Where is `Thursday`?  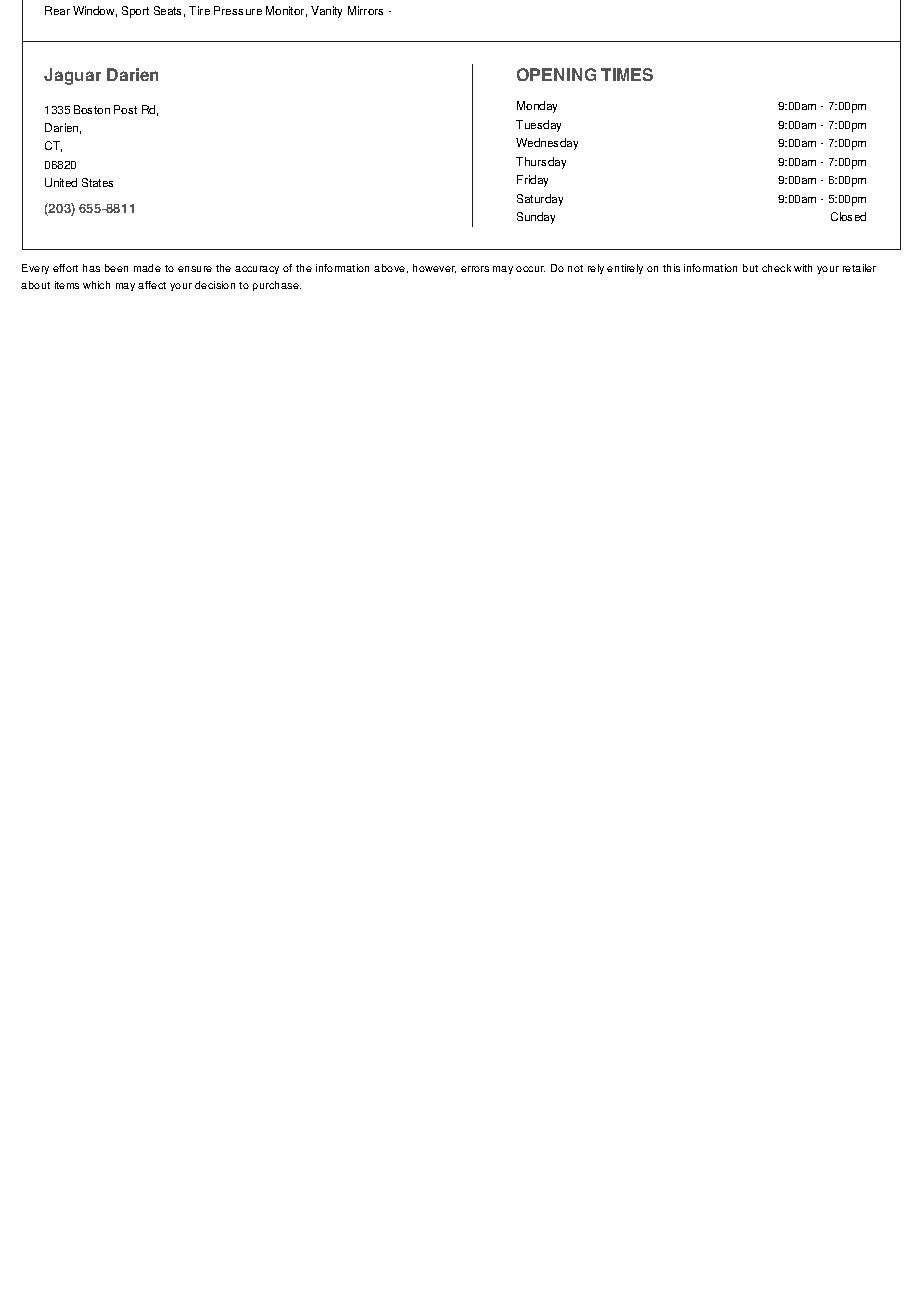 Thursday is located at coordinates (541, 163).
